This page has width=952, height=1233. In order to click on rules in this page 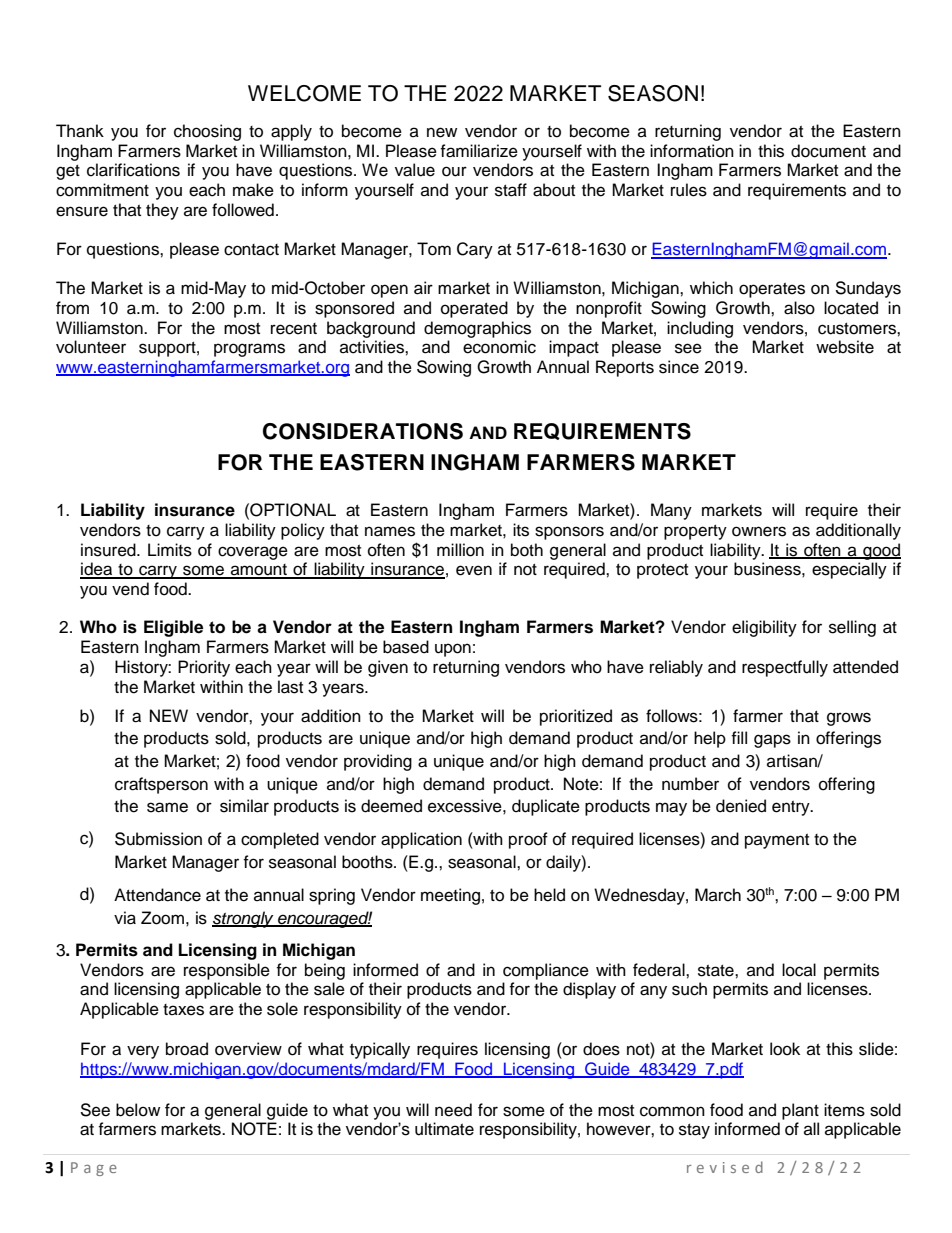, I will do `click(689, 190)`.
